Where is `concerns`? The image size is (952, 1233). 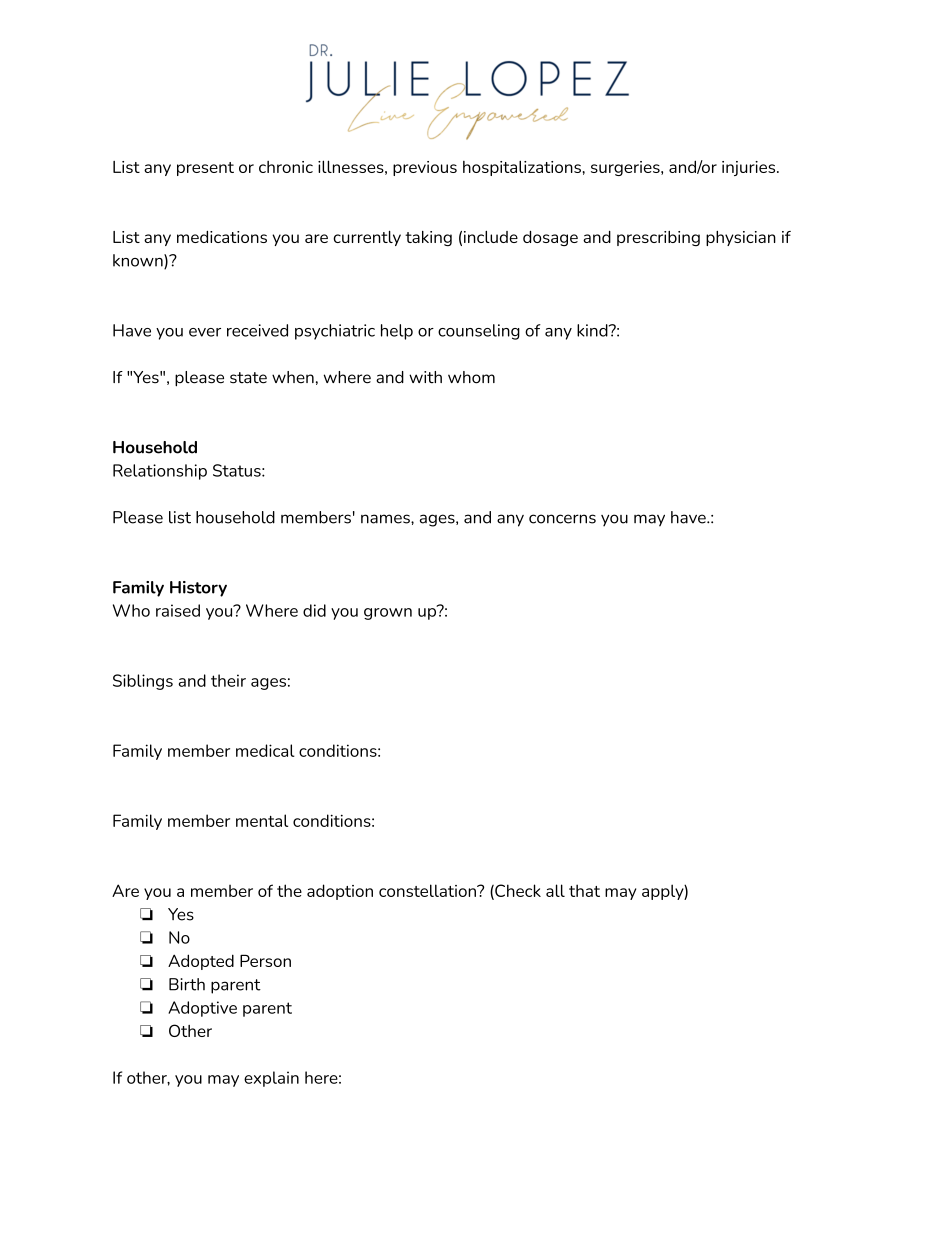
concerns is located at coordinates (562, 519).
